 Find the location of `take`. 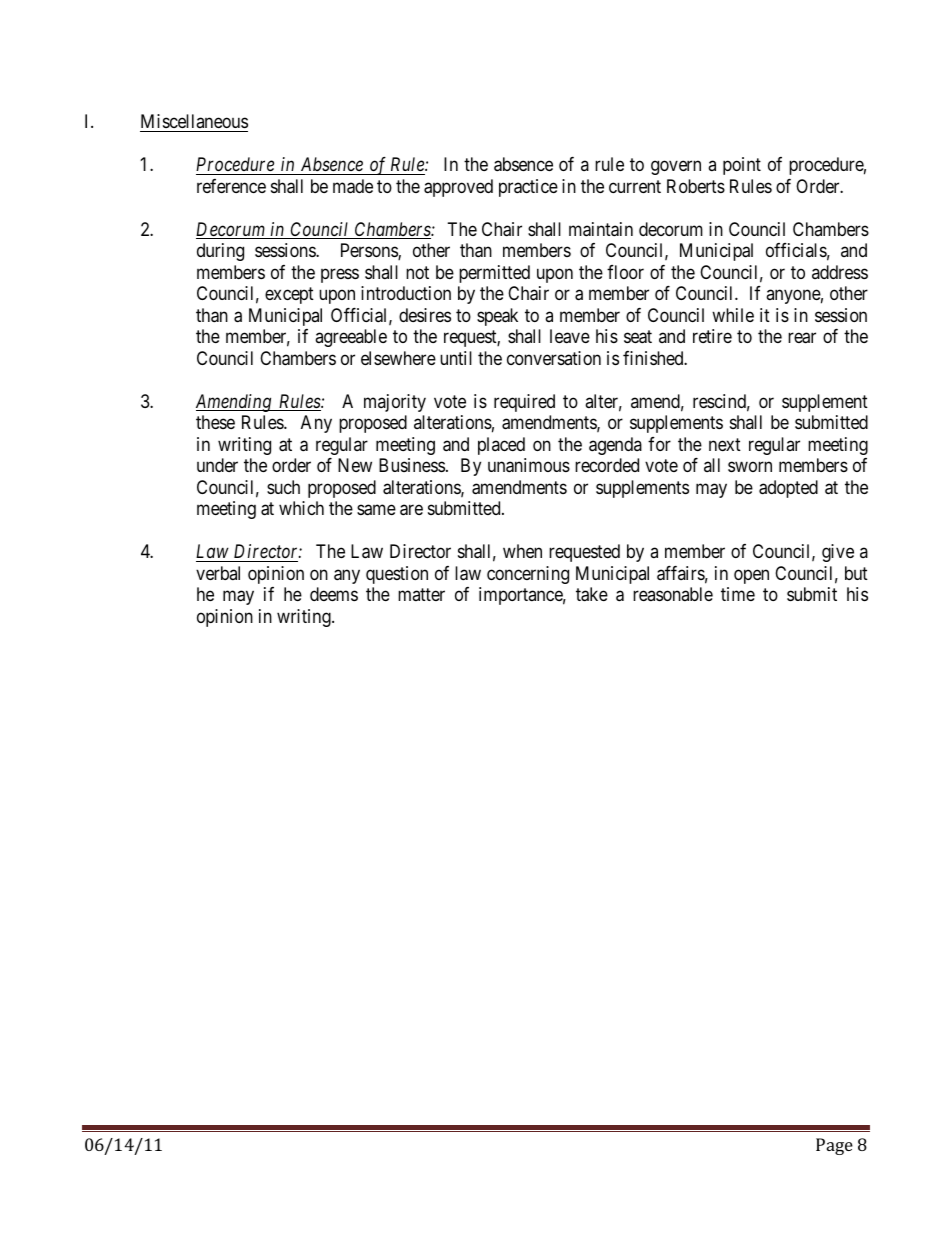

take is located at coordinates (592, 594).
